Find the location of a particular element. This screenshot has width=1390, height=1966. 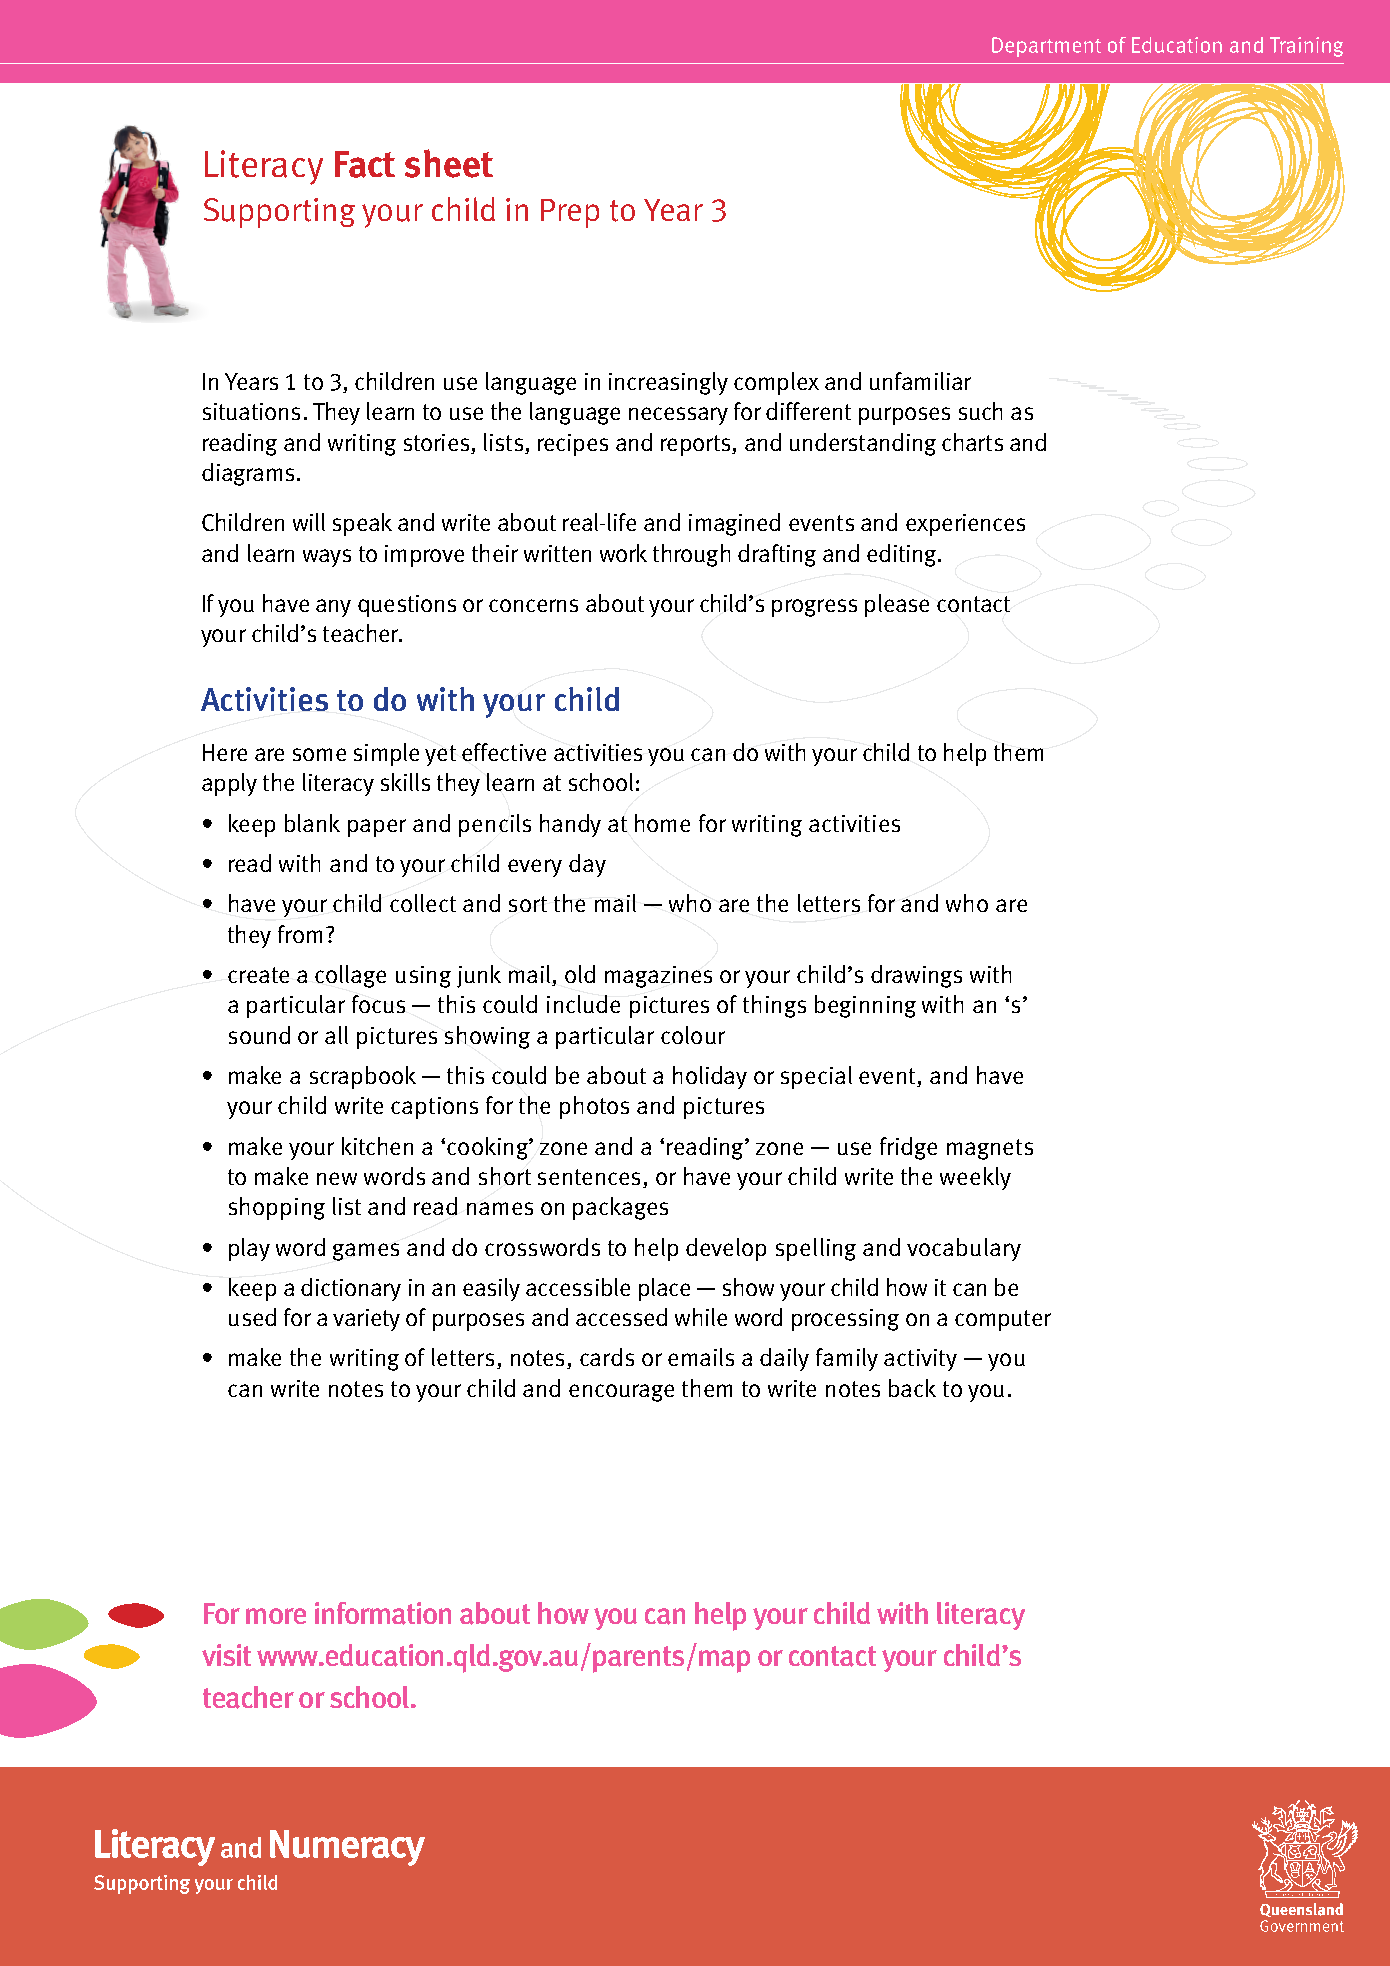

drawings is located at coordinates (916, 976).
